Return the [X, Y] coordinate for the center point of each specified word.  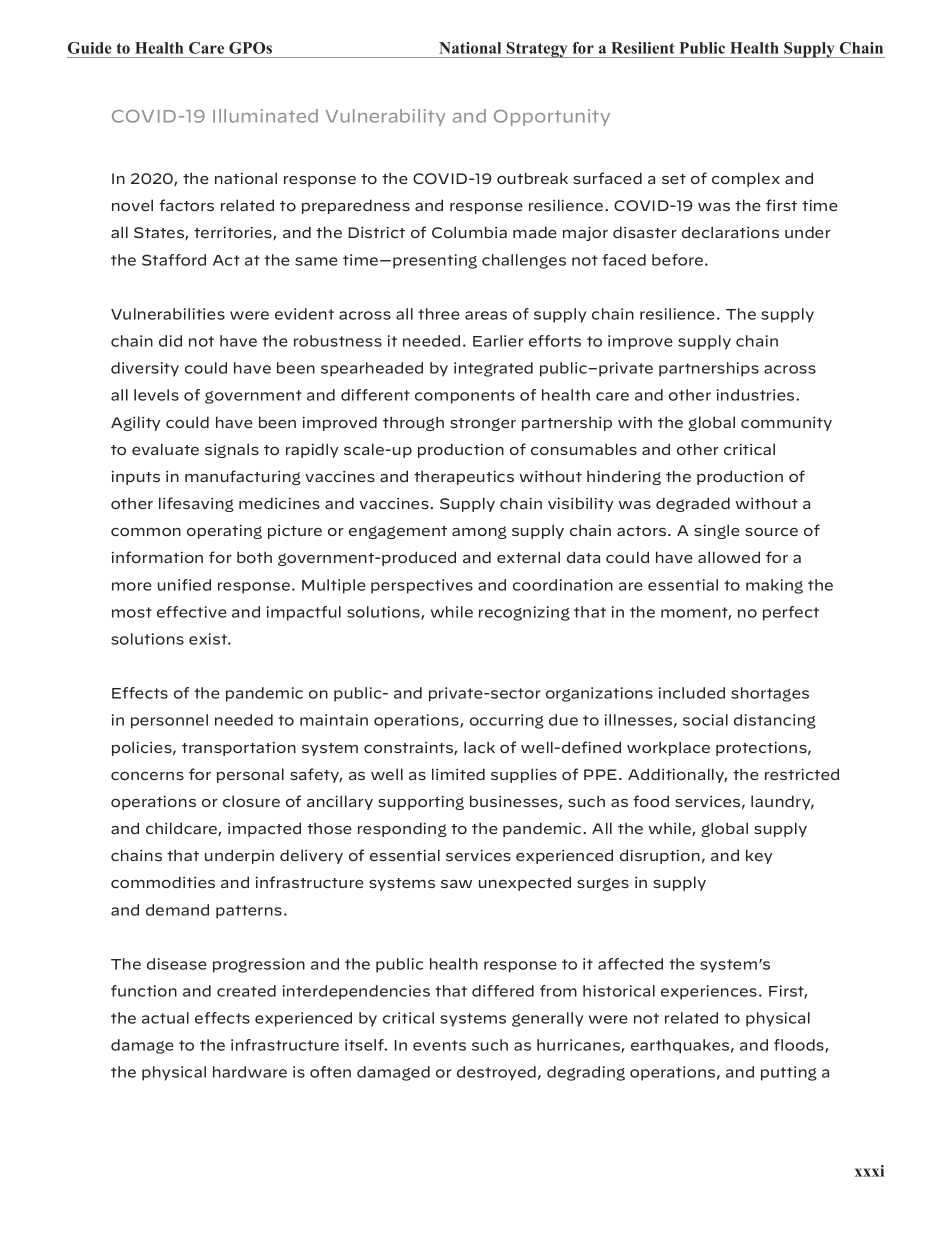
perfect [791, 613]
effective [192, 612]
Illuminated [265, 116]
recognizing [524, 613]
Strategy [537, 50]
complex [746, 179]
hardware [250, 1072]
